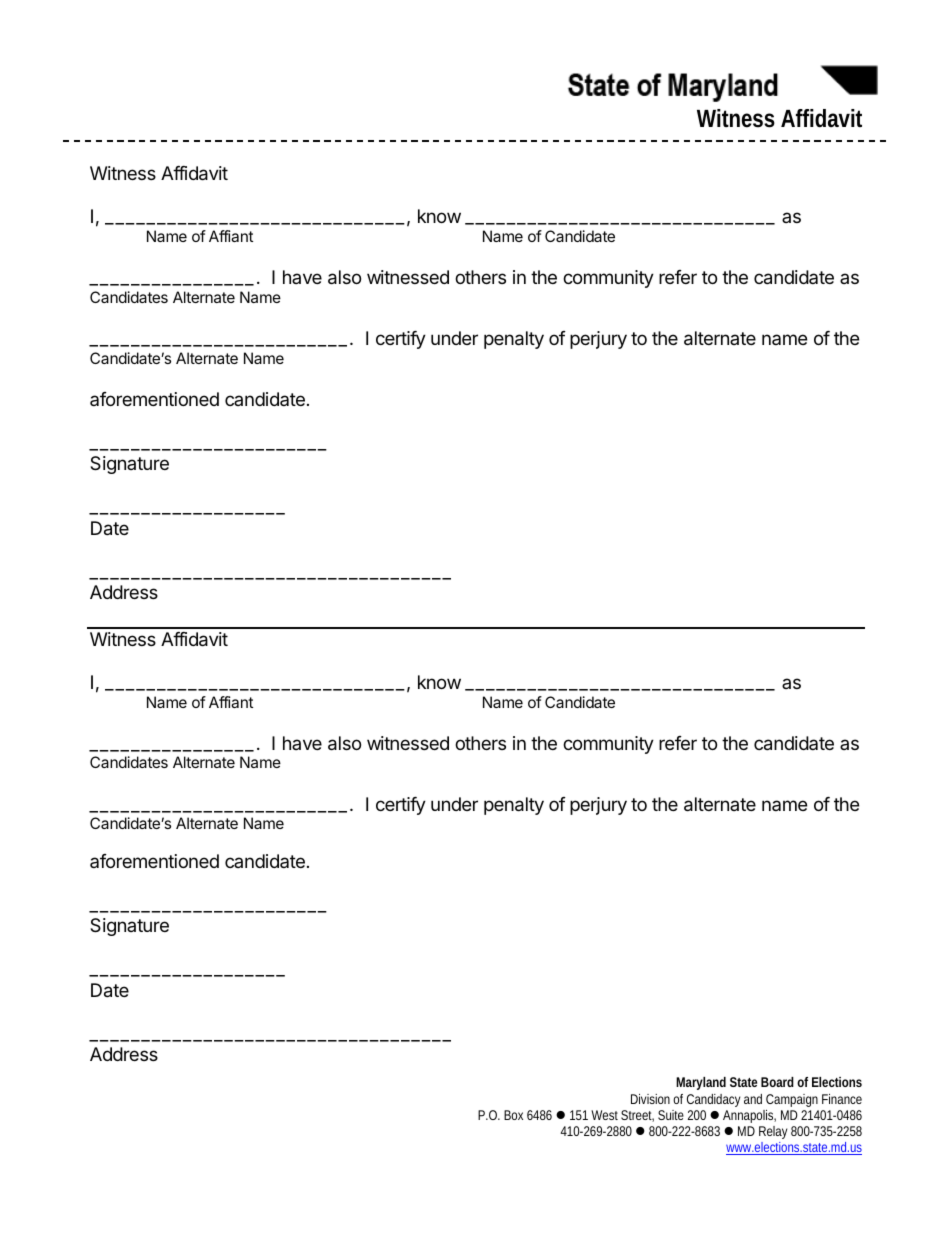  Describe the element at coordinates (671, 1115) in the screenshot. I see `Suite` at that location.
